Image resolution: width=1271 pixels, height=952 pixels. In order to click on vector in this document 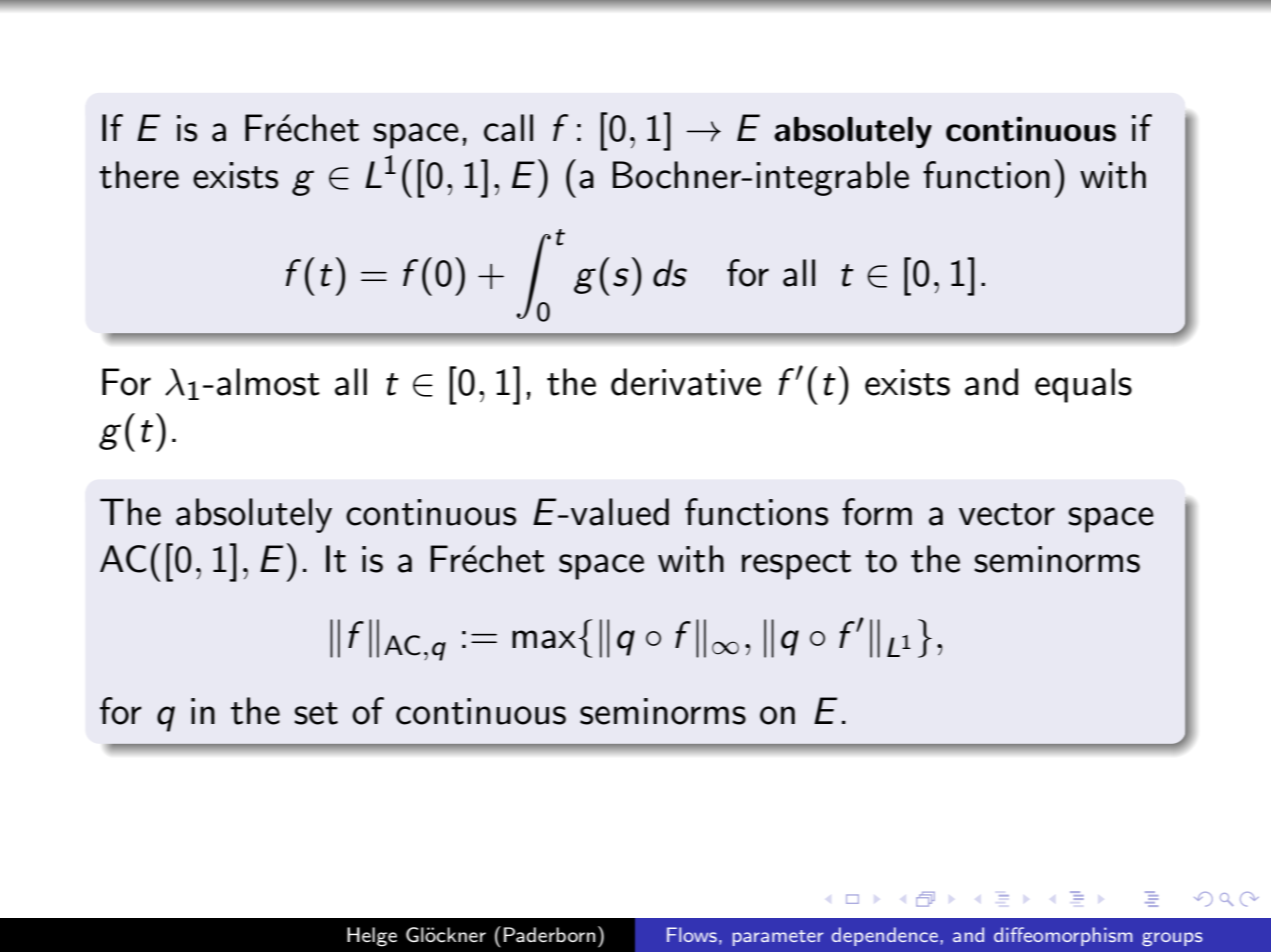, I will do `click(1007, 514)`.
